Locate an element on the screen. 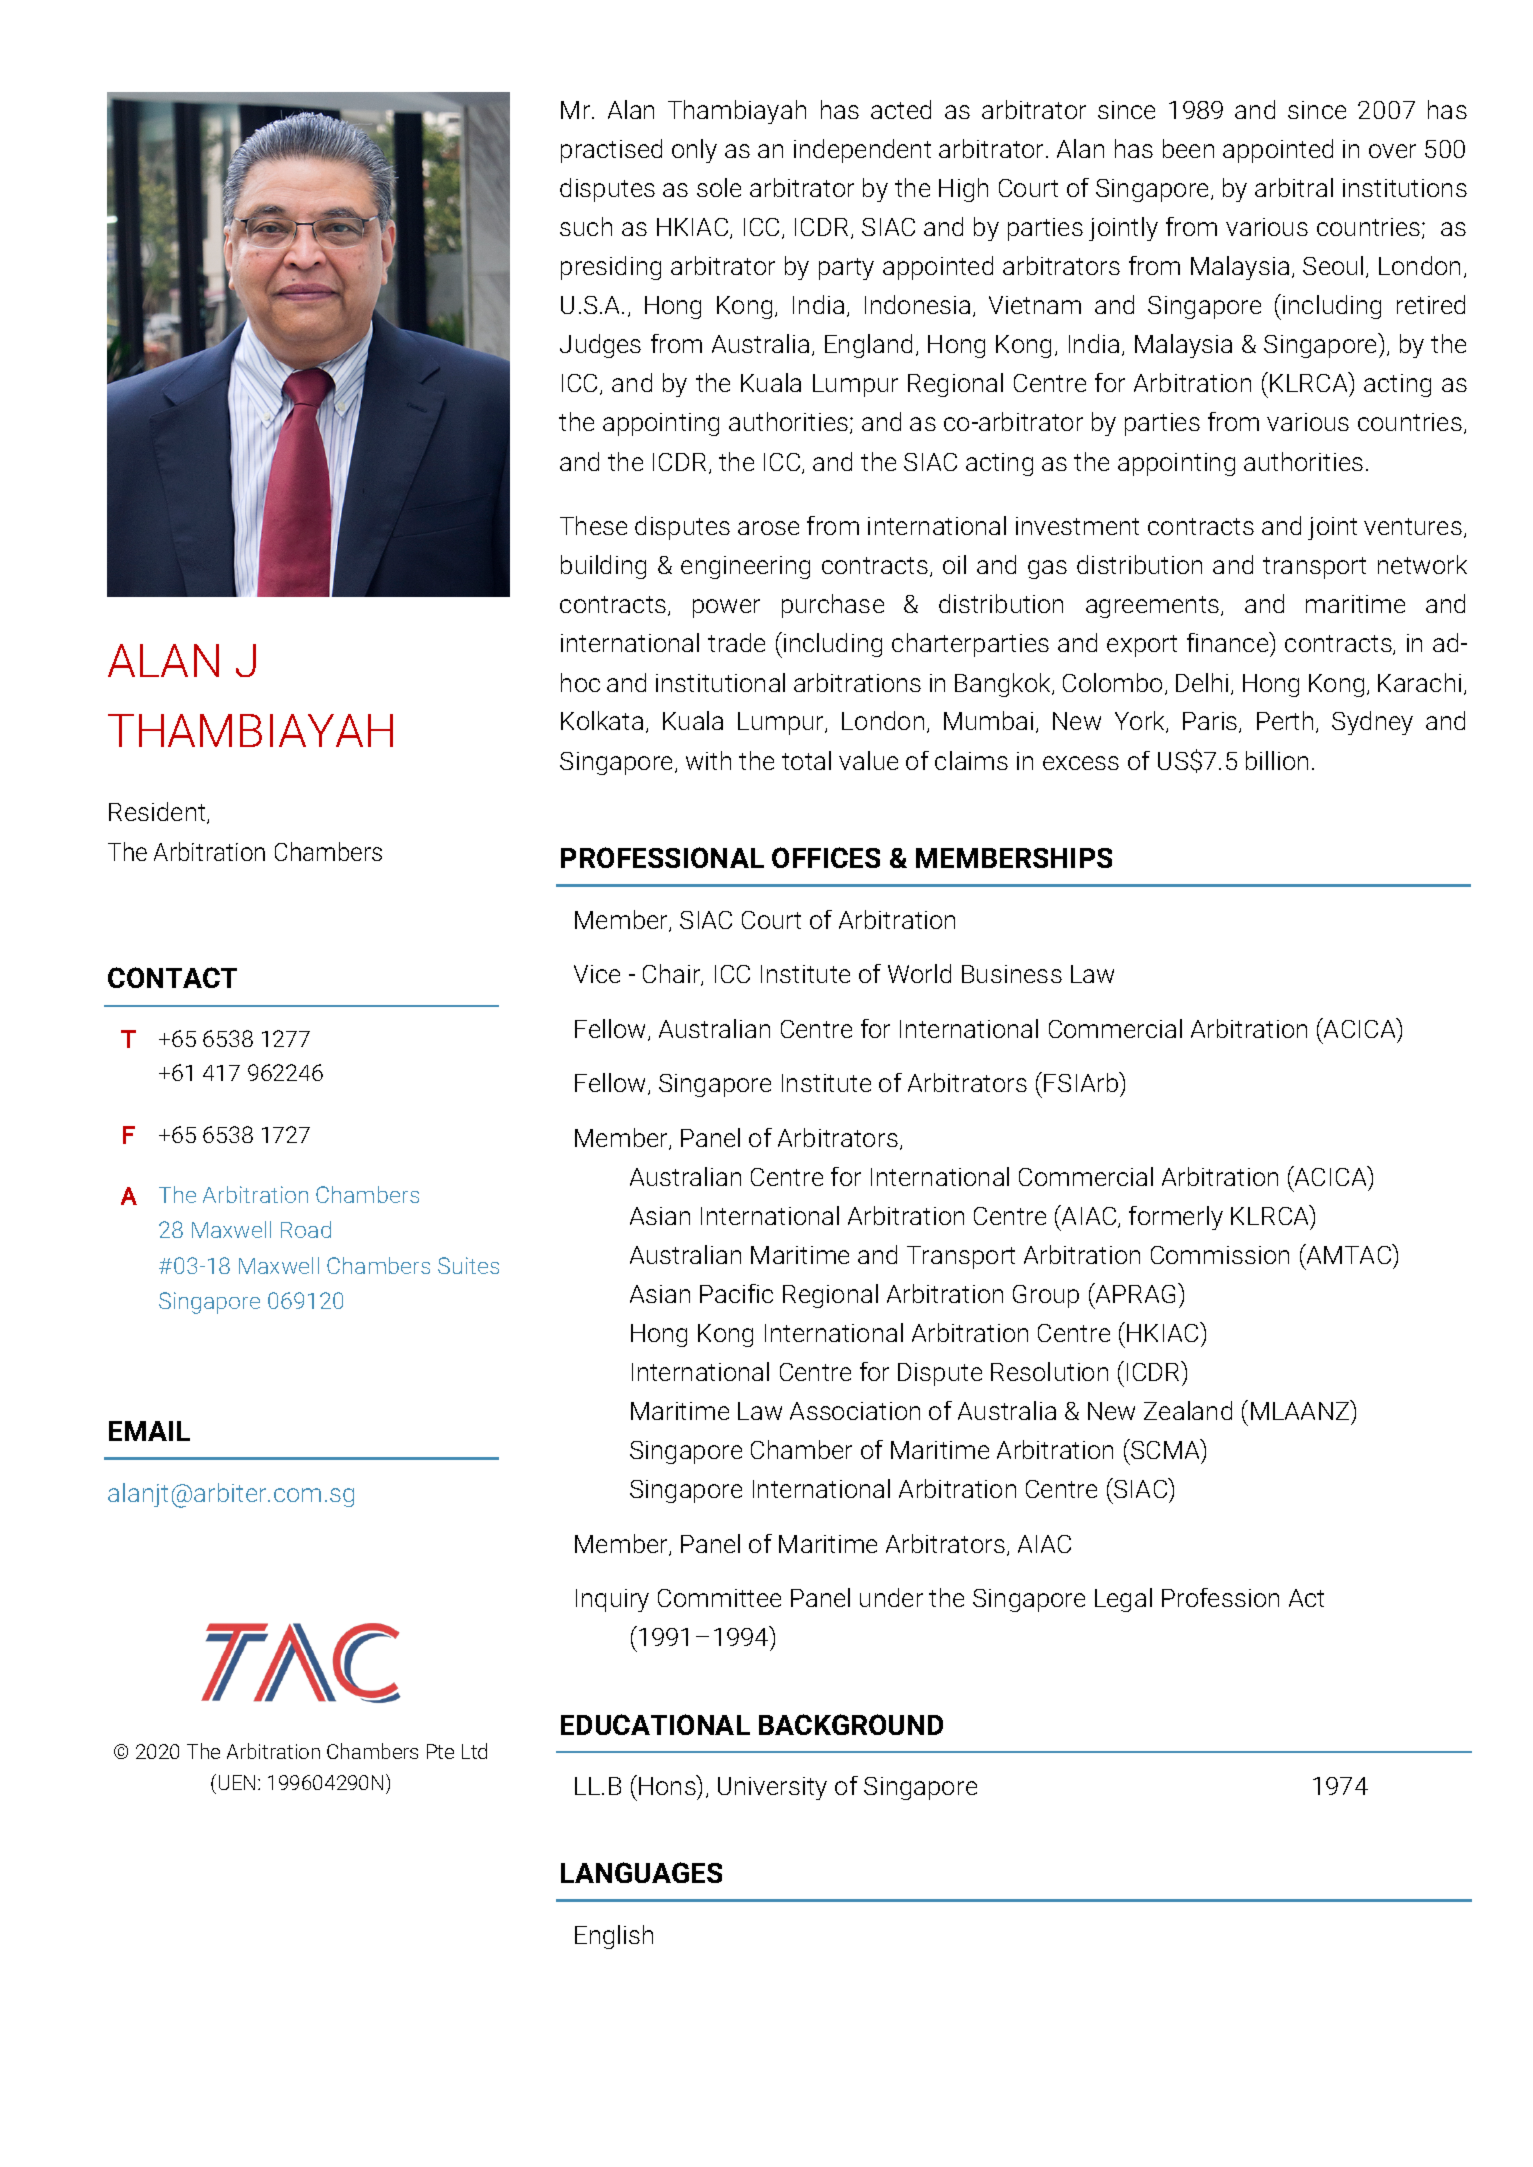 Image resolution: width=1533 pixels, height=2167 pixels. finance is located at coordinates (1229, 642).
